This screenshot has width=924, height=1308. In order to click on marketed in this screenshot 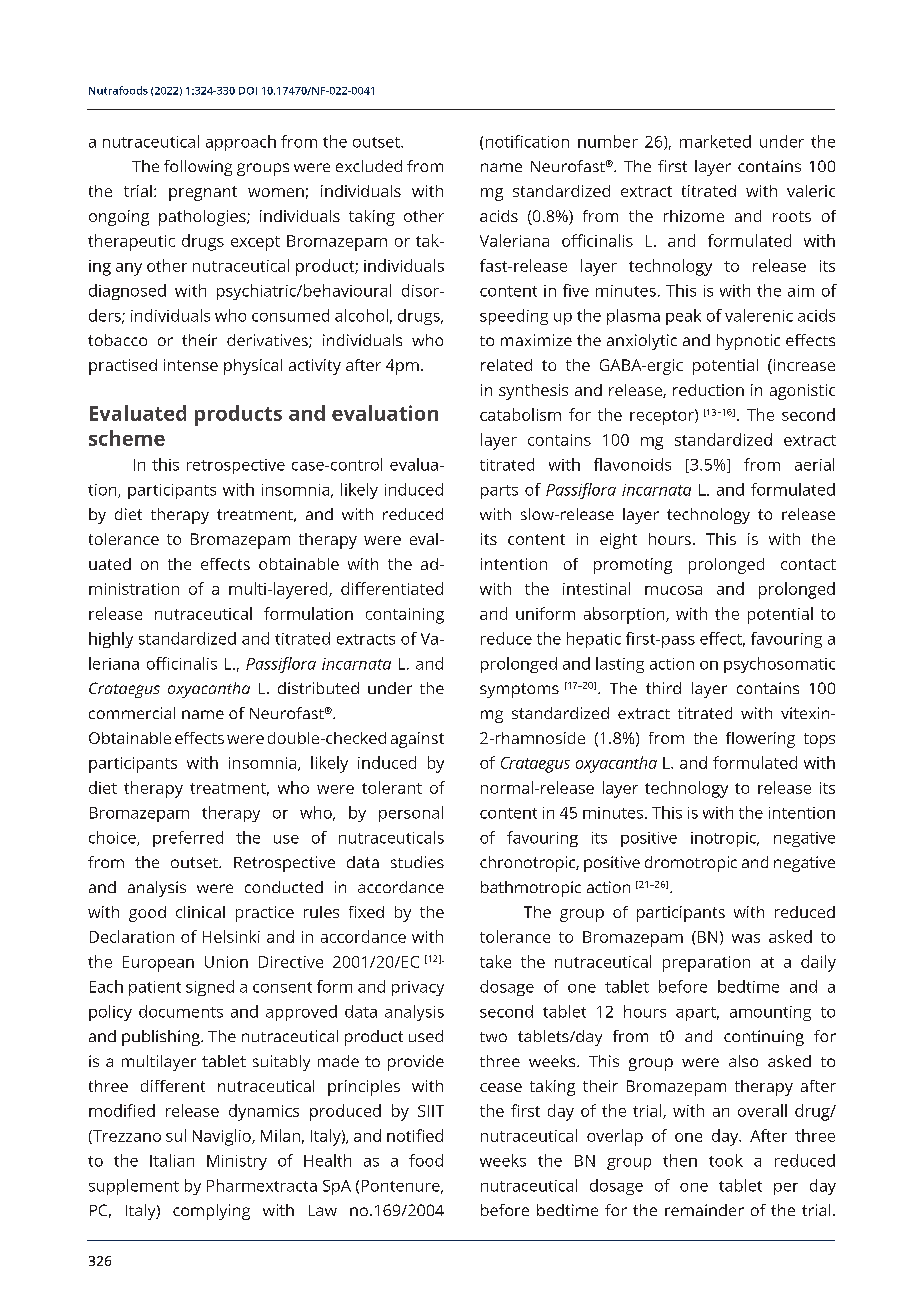, I will do `click(715, 141)`.
